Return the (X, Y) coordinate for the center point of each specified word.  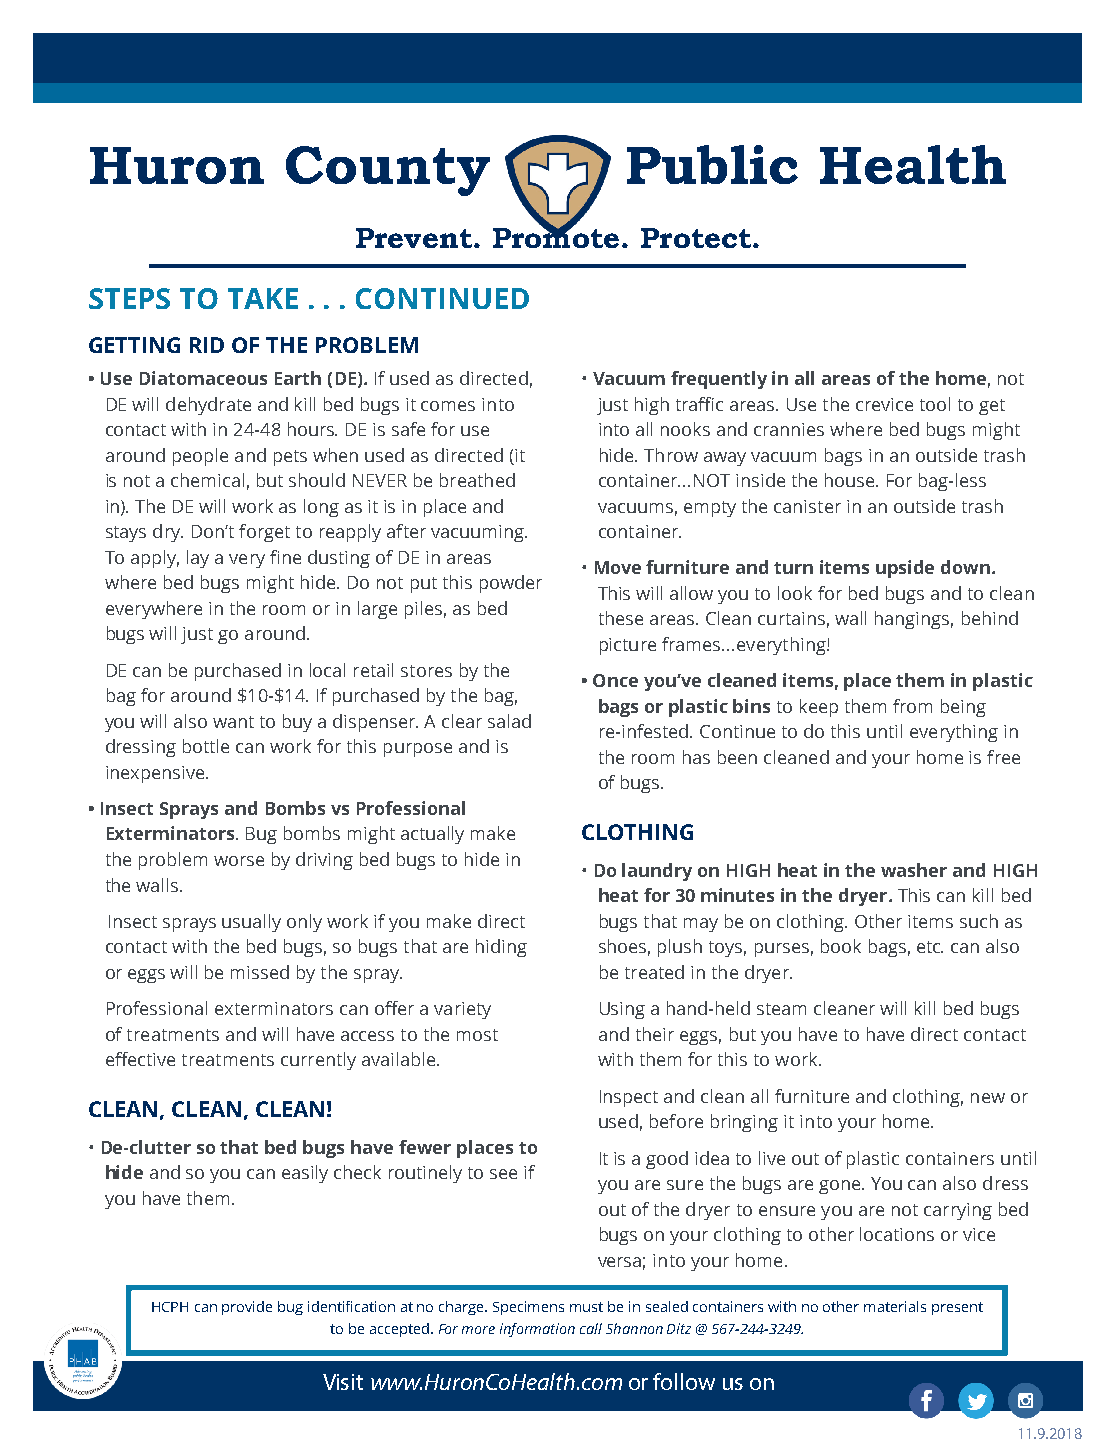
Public (712, 164)
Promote (556, 237)
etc (930, 947)
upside (905, 569)
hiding (501, 948)
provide (247, 1308)
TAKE (263, 298)
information (537, 1330)
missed (260, 972)
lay (198, 559)
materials (895, 1306)
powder (511, 584)
